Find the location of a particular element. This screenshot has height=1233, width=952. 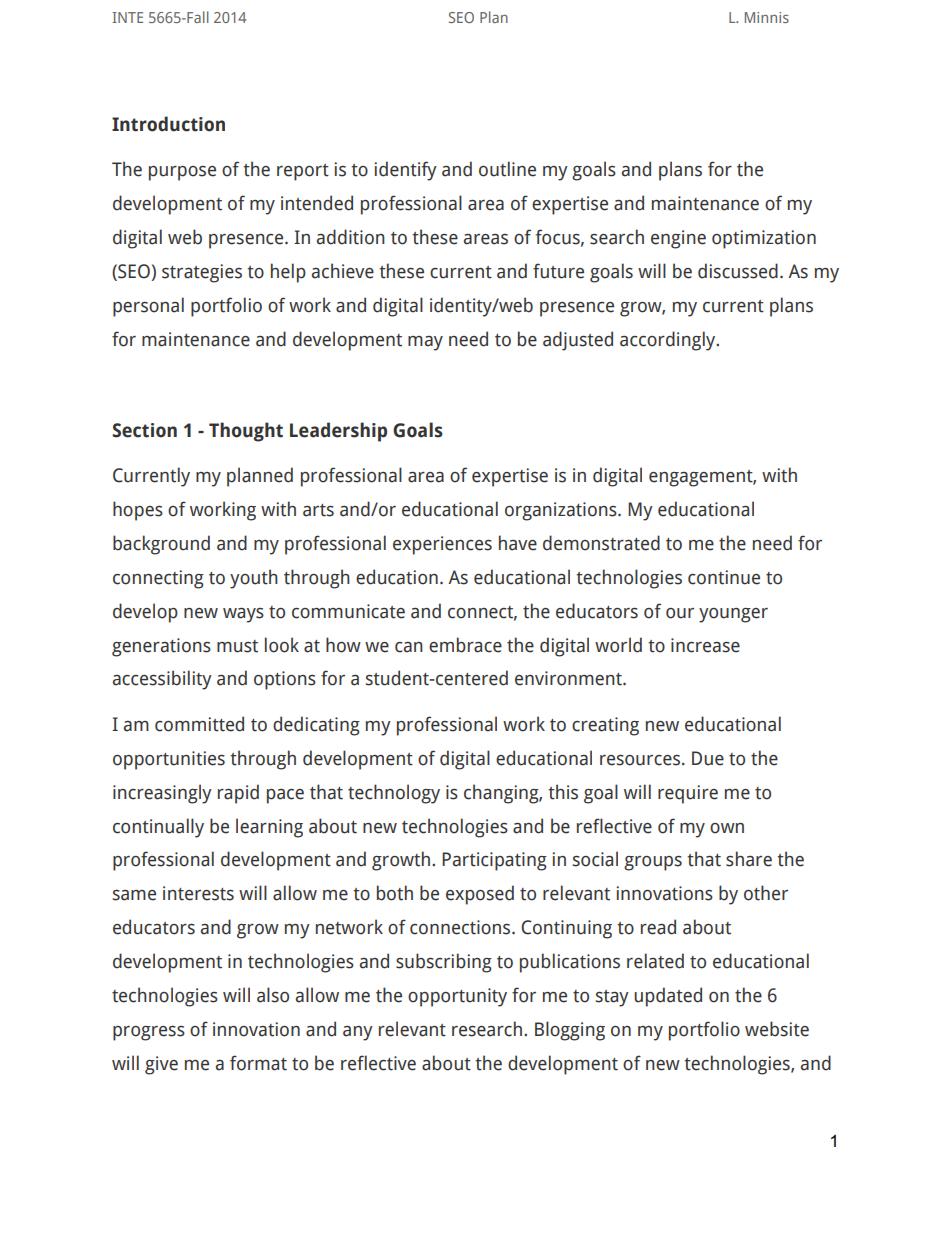

updated is located at coordinates (668, 997).
